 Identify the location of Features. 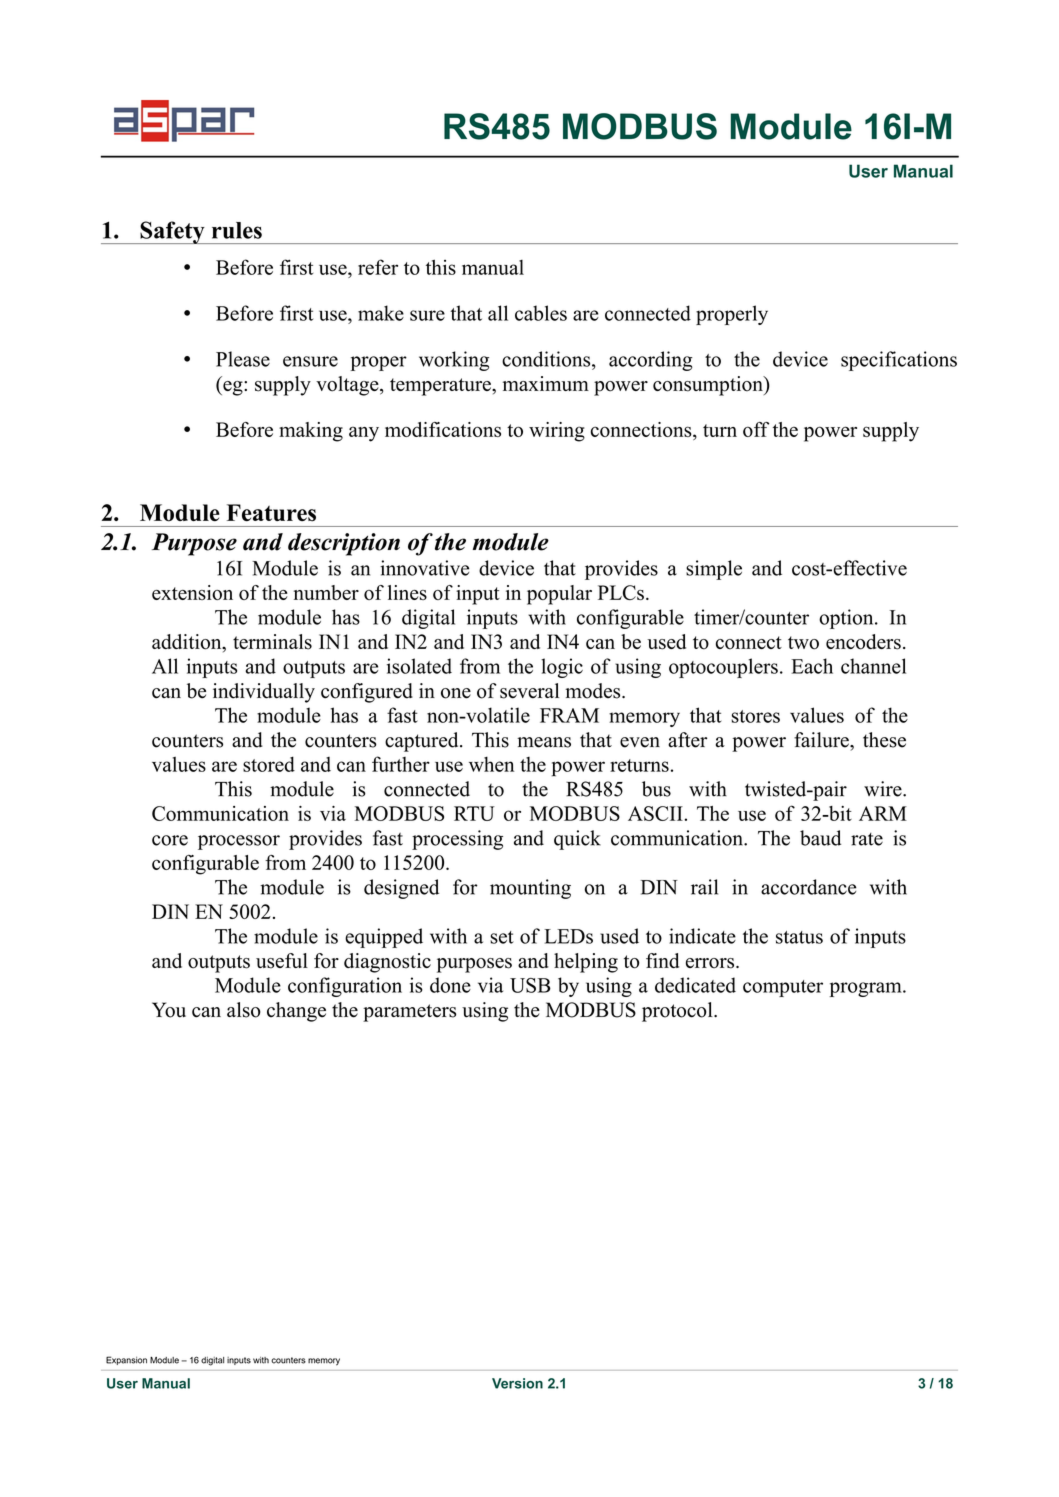
(271, 513).
